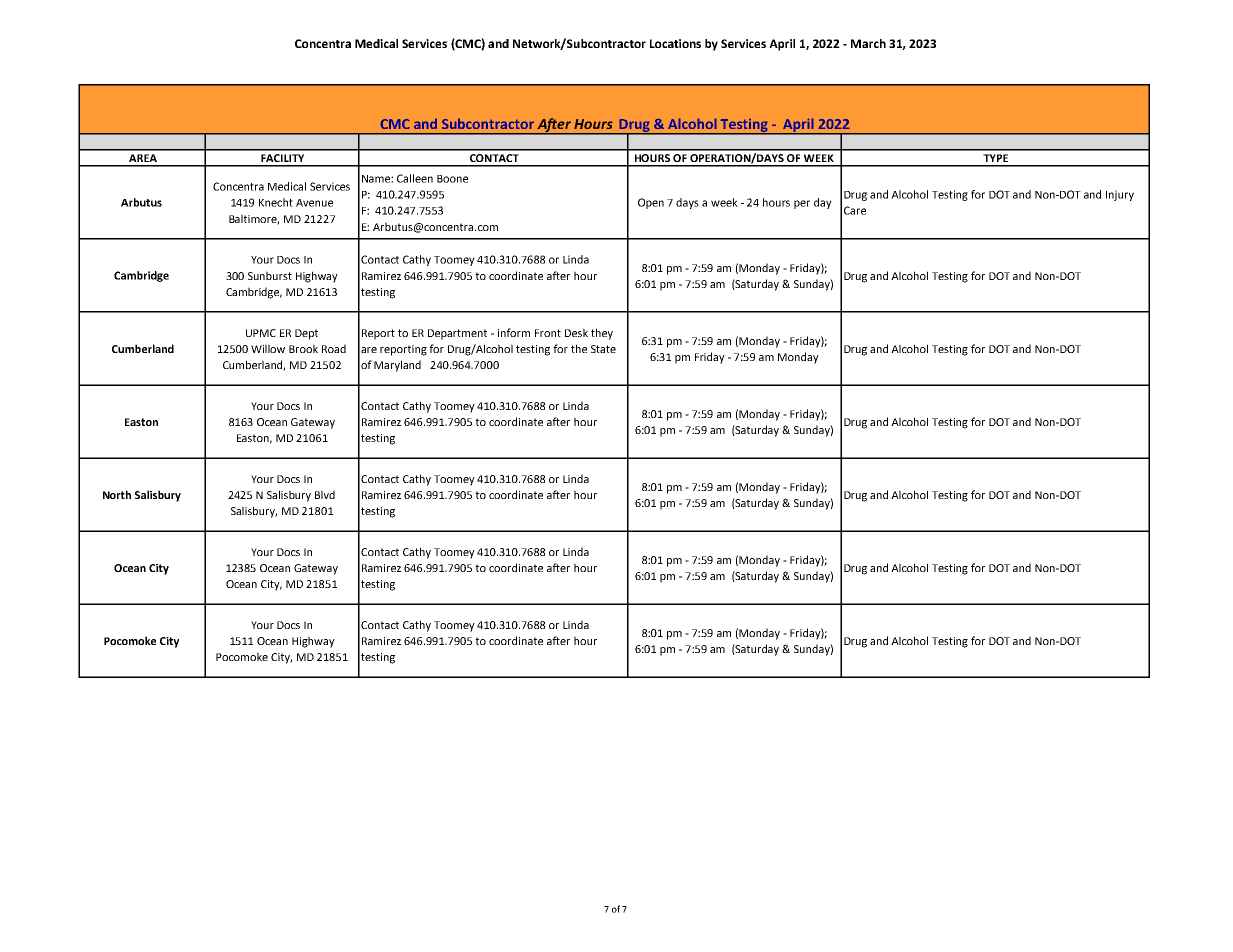 The height and width of the screenshot is (952, 1233). I want to click on North, so click(117, 494).
